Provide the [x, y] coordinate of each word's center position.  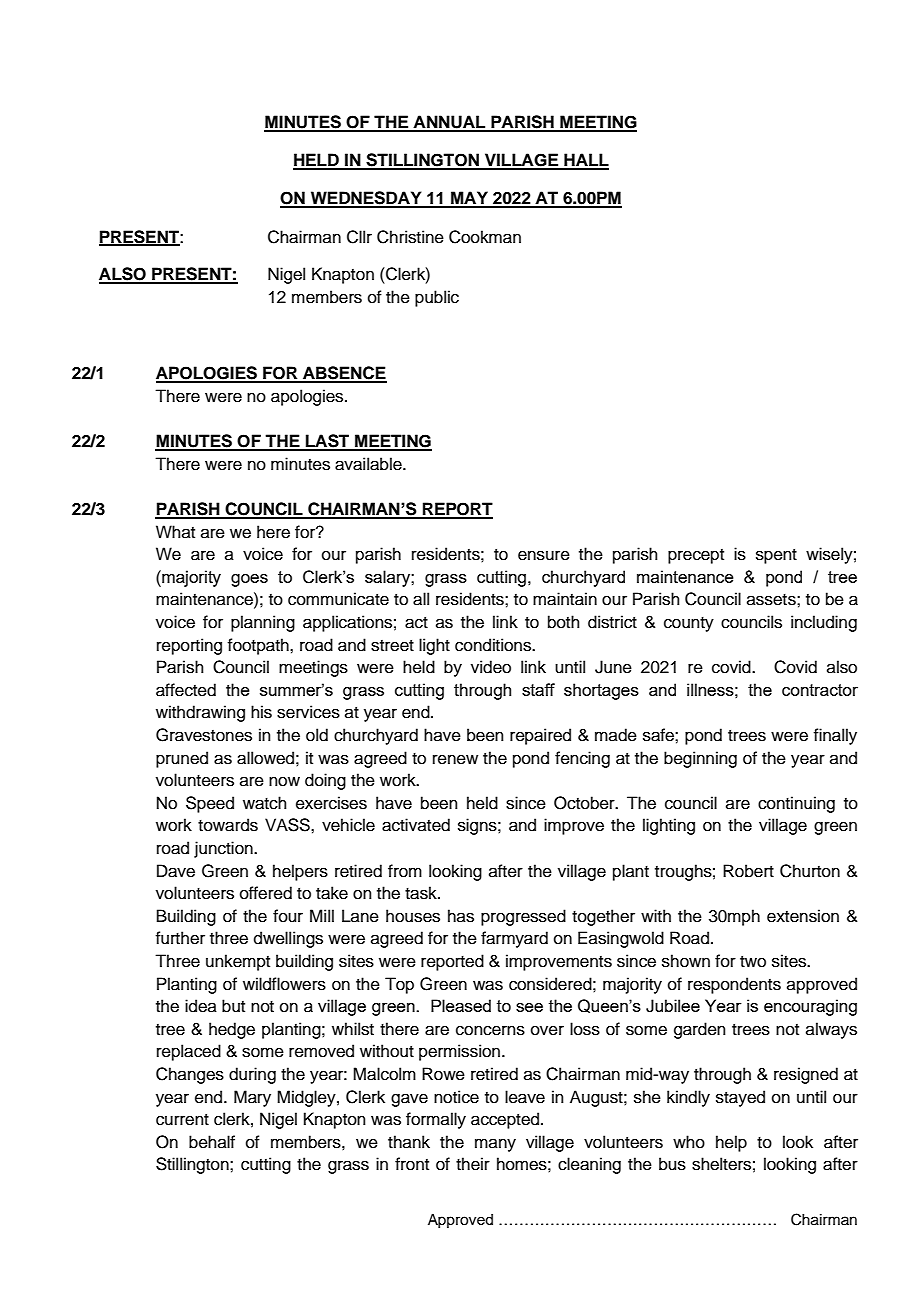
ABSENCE [344, 374]
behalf [212, 1142]
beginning [700, 759]
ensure [544, 555]
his [261, 712]
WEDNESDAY [366, 199]
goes [249, 580]
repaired [540, 736]
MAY [469, 199]
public [437, 298]
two [753, 962]
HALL [585, 161]
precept [696, 556]
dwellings [288, 939]
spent [776, 556]
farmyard [514, 939]
